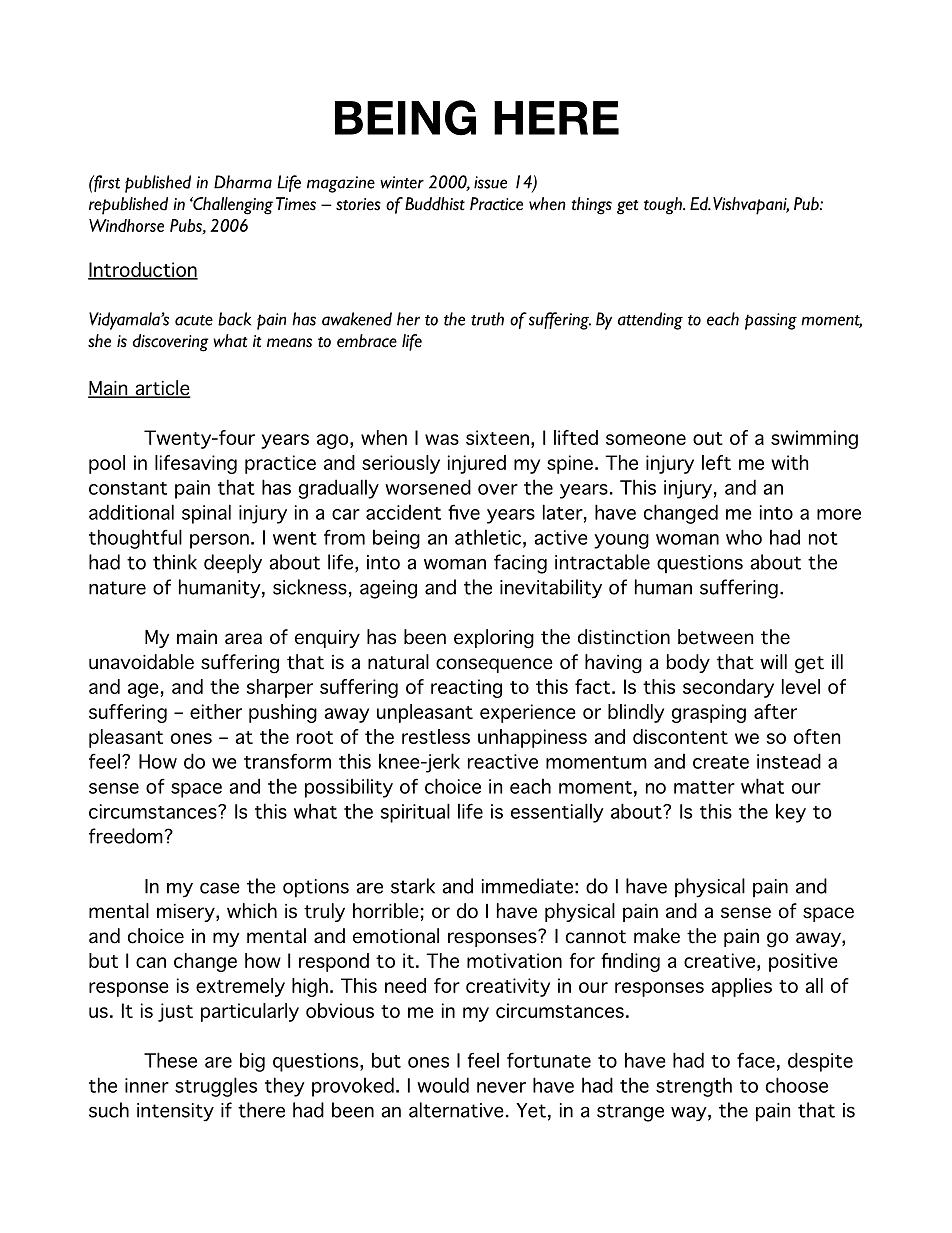 This page has width=952, height=1233. I want to click on Buddhist, so click(435, 204).
